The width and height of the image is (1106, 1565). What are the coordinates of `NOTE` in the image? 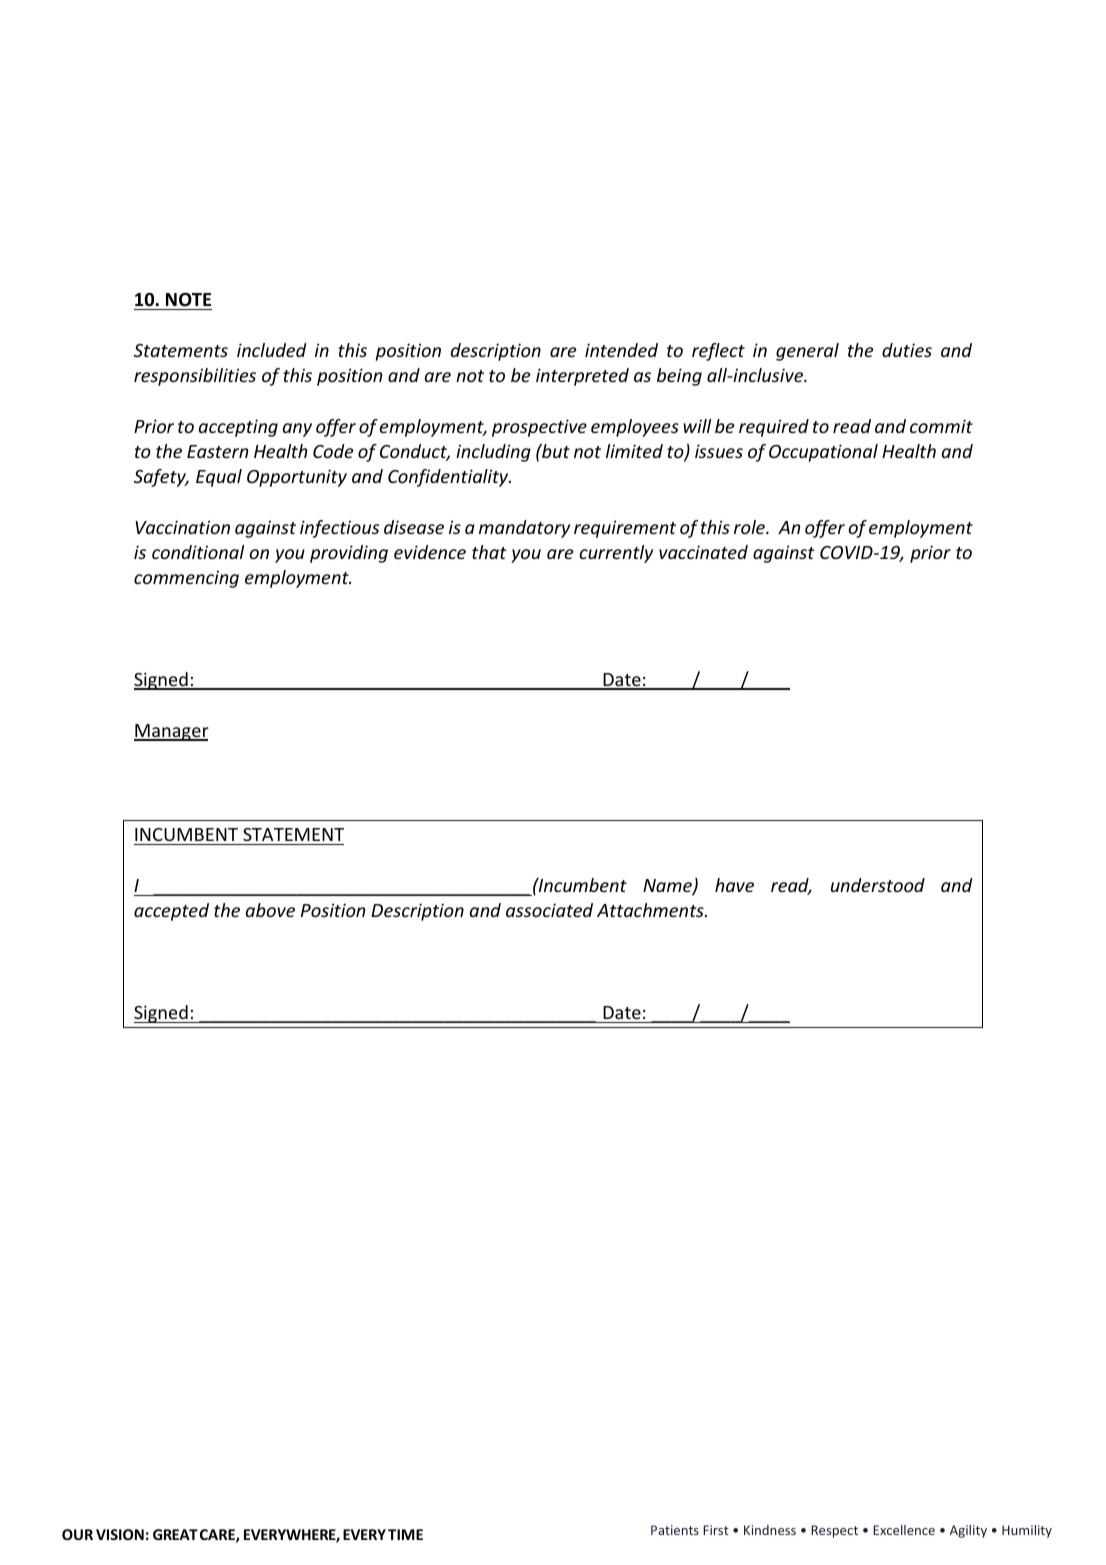 It's located at (188, 300).
